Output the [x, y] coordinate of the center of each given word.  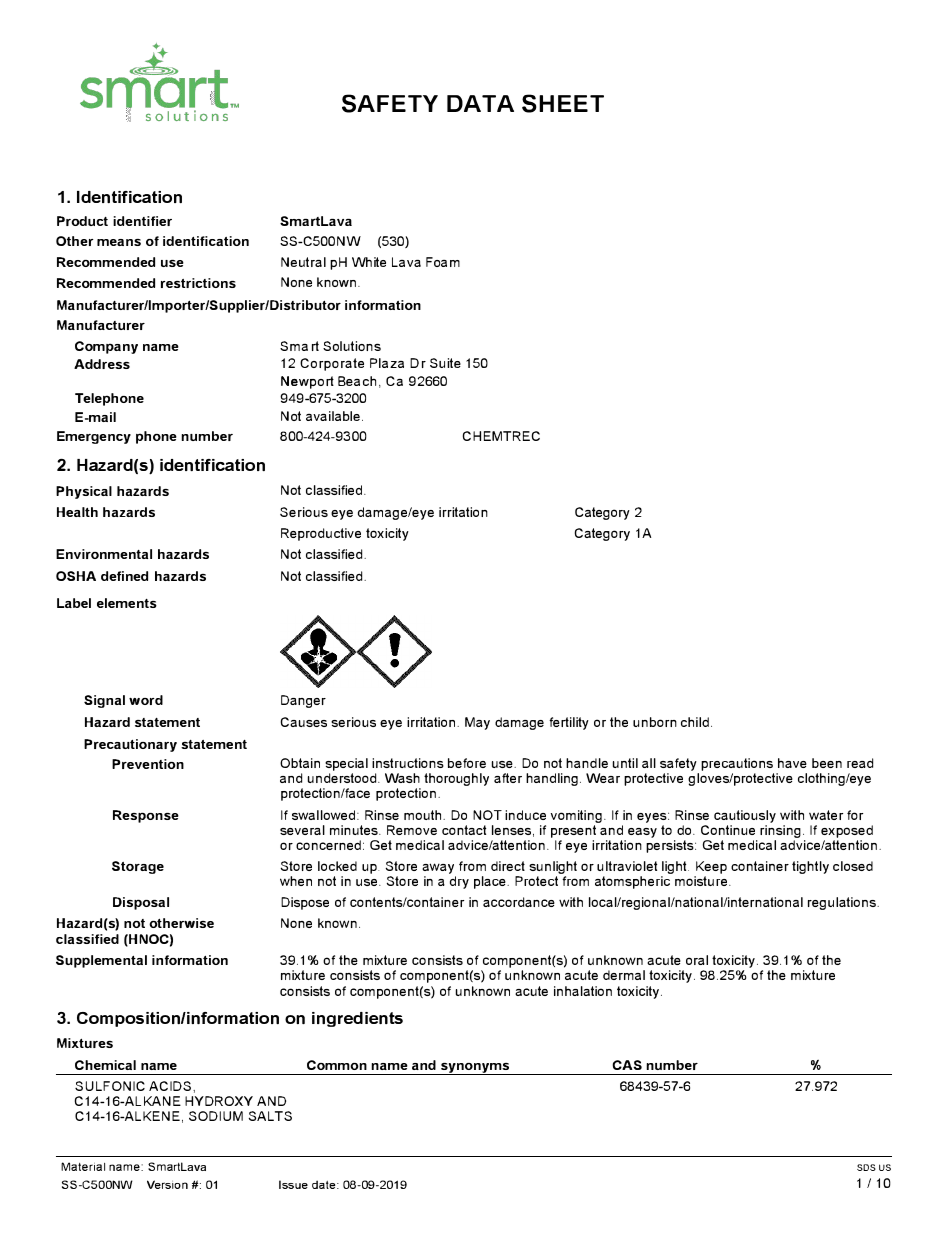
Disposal [141, 903]
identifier [142, 221]
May [477, 723]
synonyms [475, 1069]
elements [127, 603]
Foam [443, 262]
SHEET [563, 103]
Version [167, 1184]
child [695, 722]
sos [866, 1167]
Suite [445, 363]
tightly [810, 867]
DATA [480, 103]
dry [459, 882]
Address [102, 364]
